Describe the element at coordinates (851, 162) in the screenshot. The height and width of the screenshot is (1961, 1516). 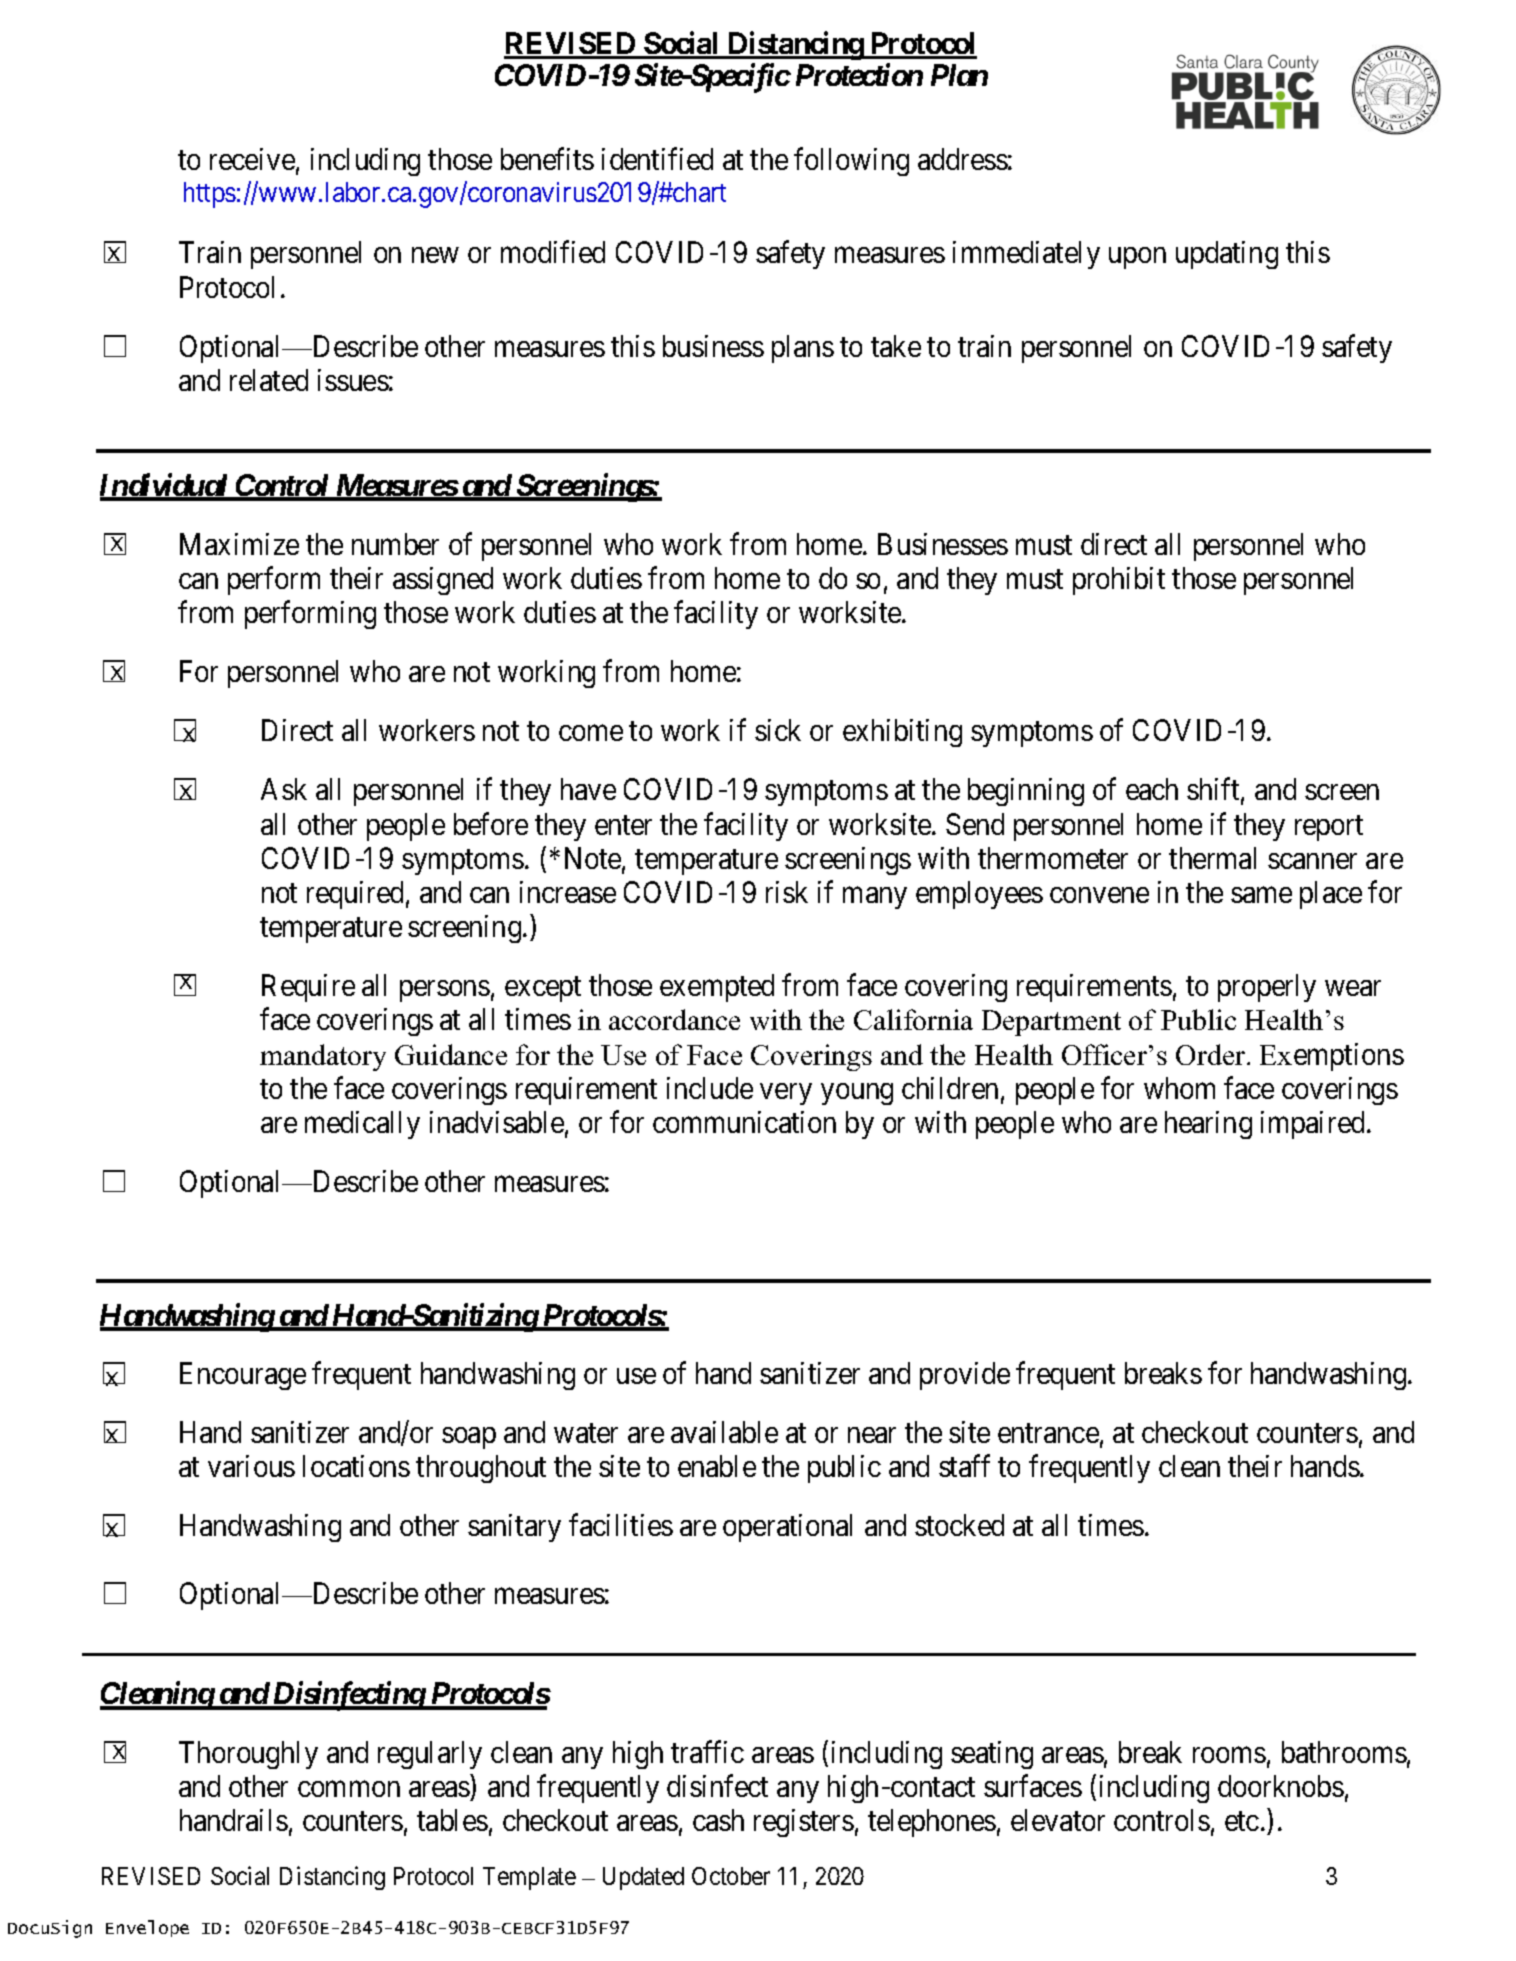
I see `following` at that location.
